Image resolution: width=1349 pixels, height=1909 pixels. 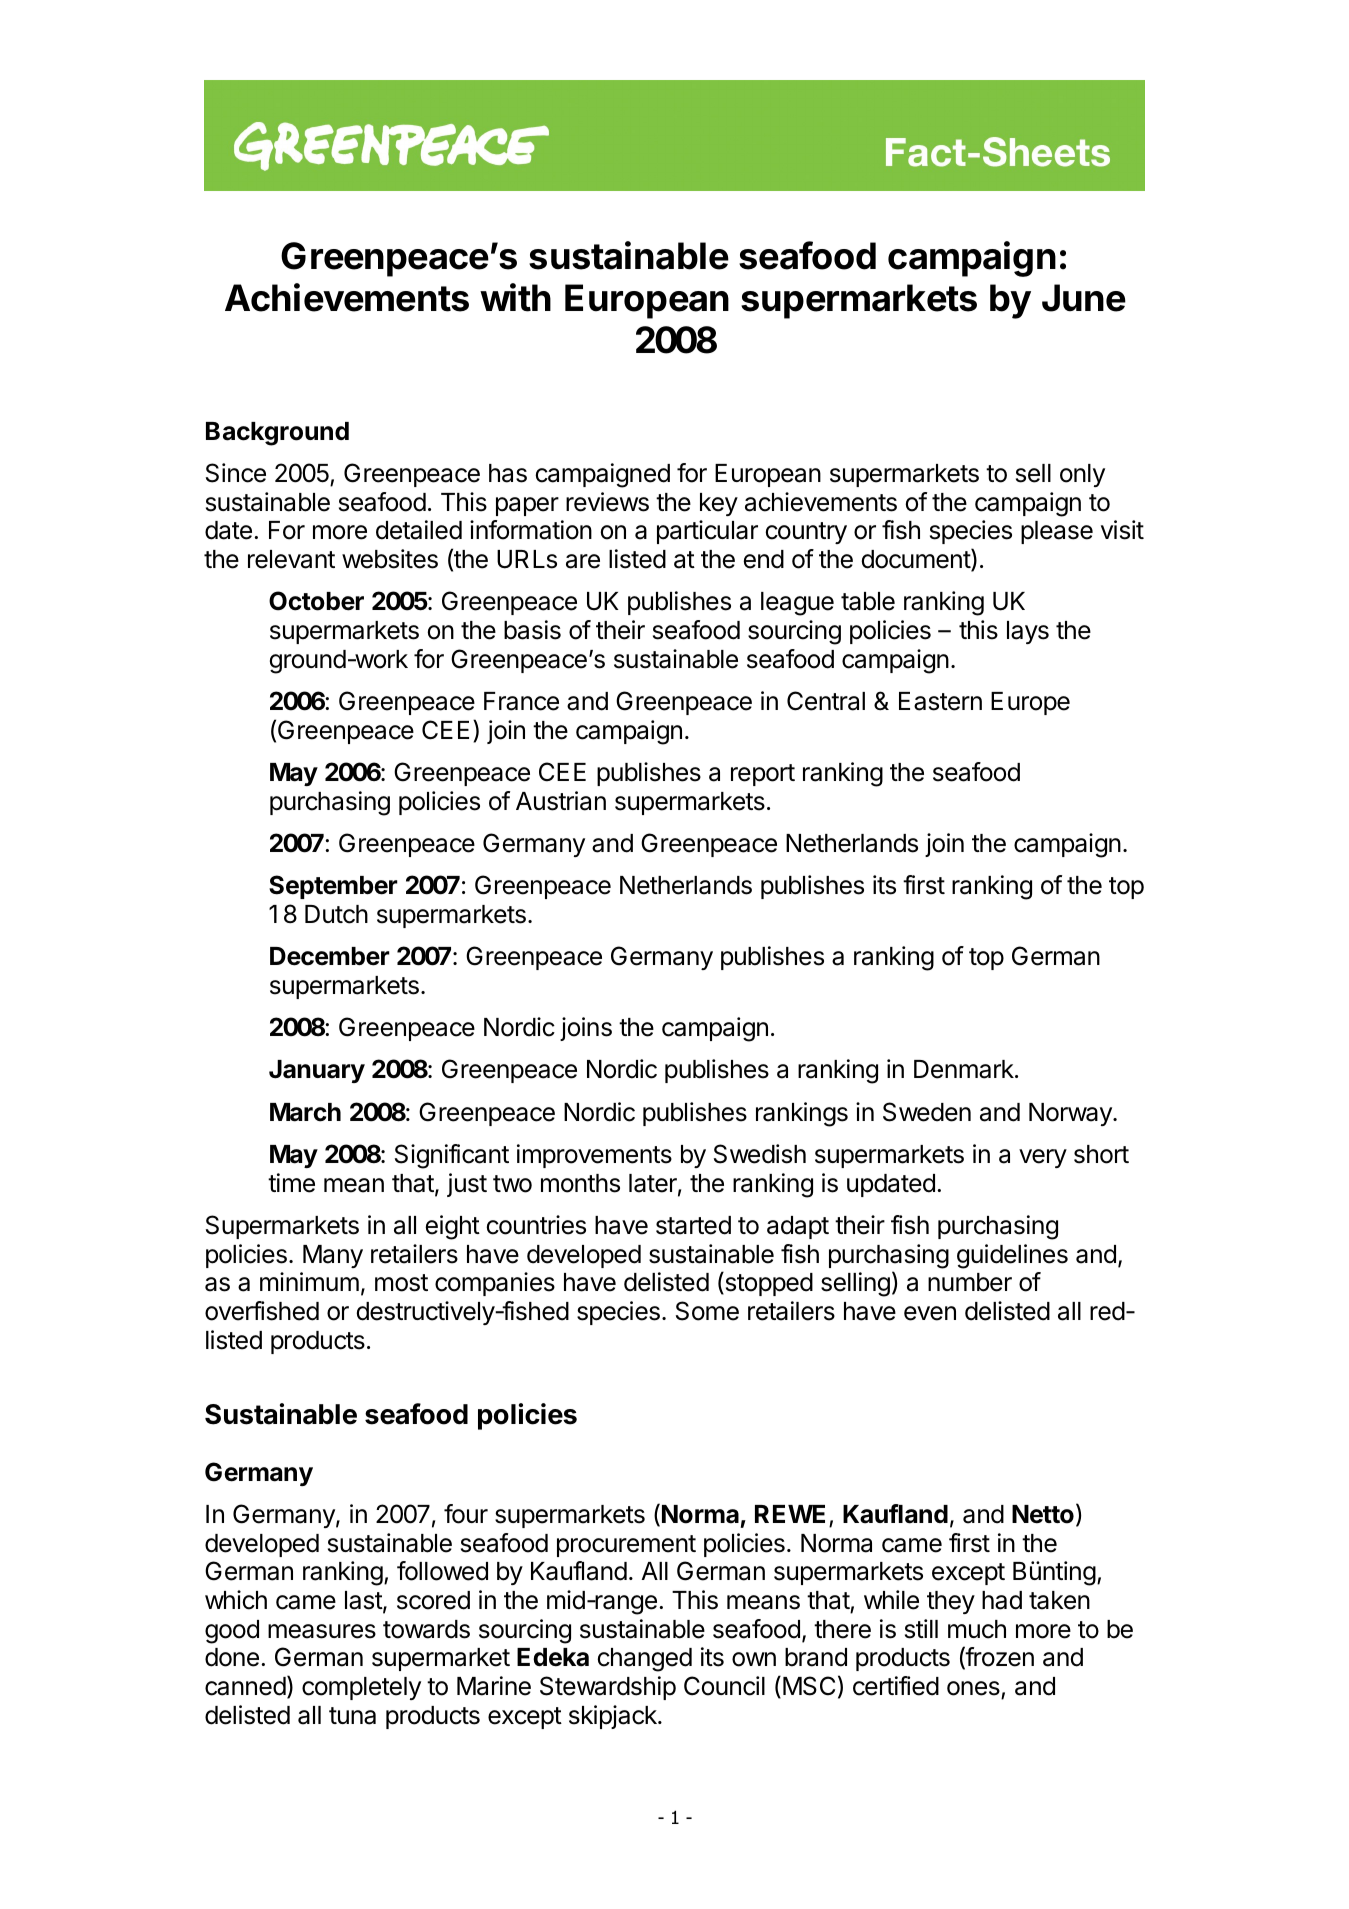 What do you see at coordinates (763, 775) in the document?
I see `report` at bounding box center [763, 775].
